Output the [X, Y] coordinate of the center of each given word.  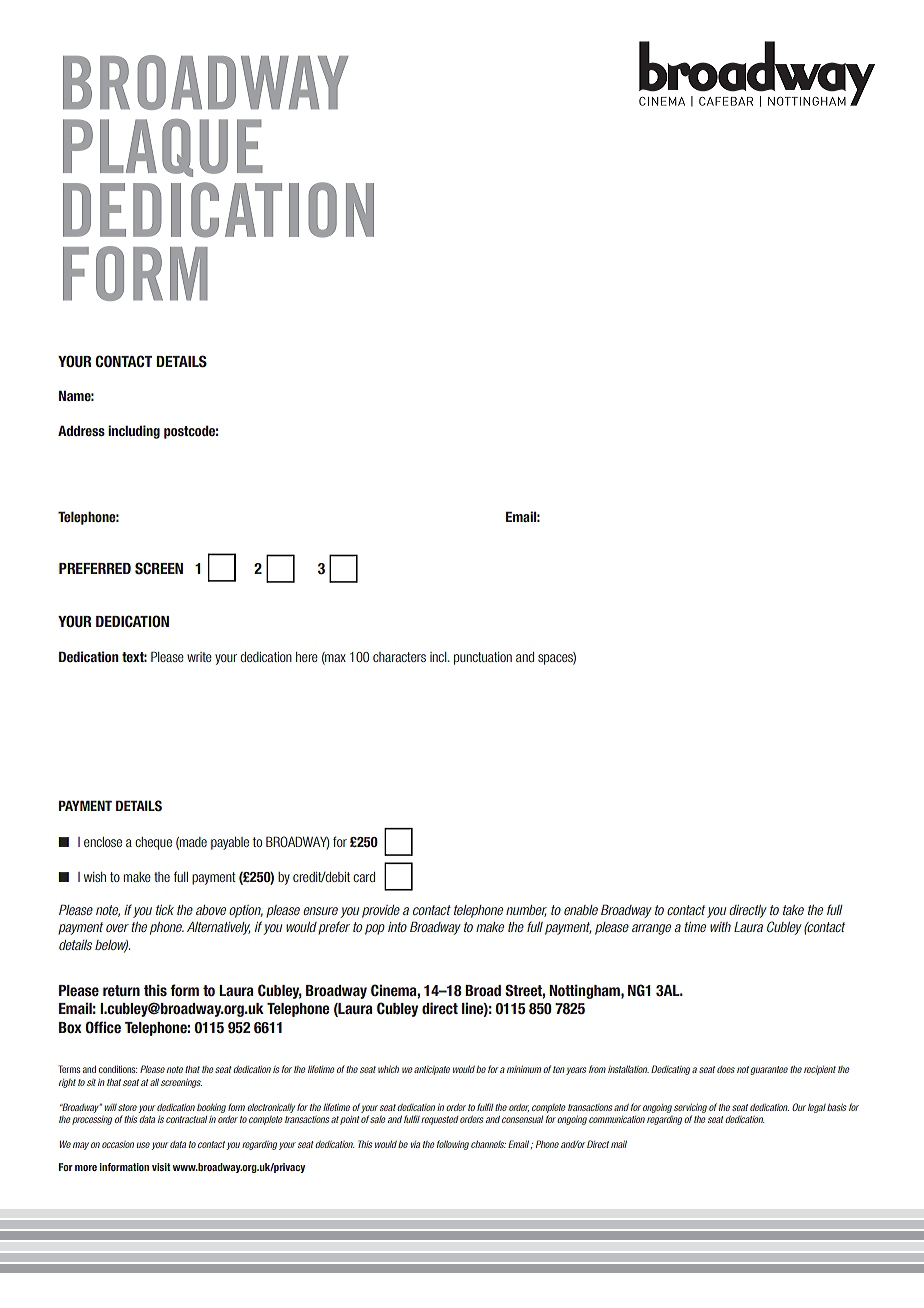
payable [230, 843]
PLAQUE [163, 148]
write [199, 657]
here [307, 657]
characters [399, 657]
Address [81, 430]
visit [161, 1167]
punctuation [483, 658]
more [86, 1168]
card [364, 877]
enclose [103, 842]
